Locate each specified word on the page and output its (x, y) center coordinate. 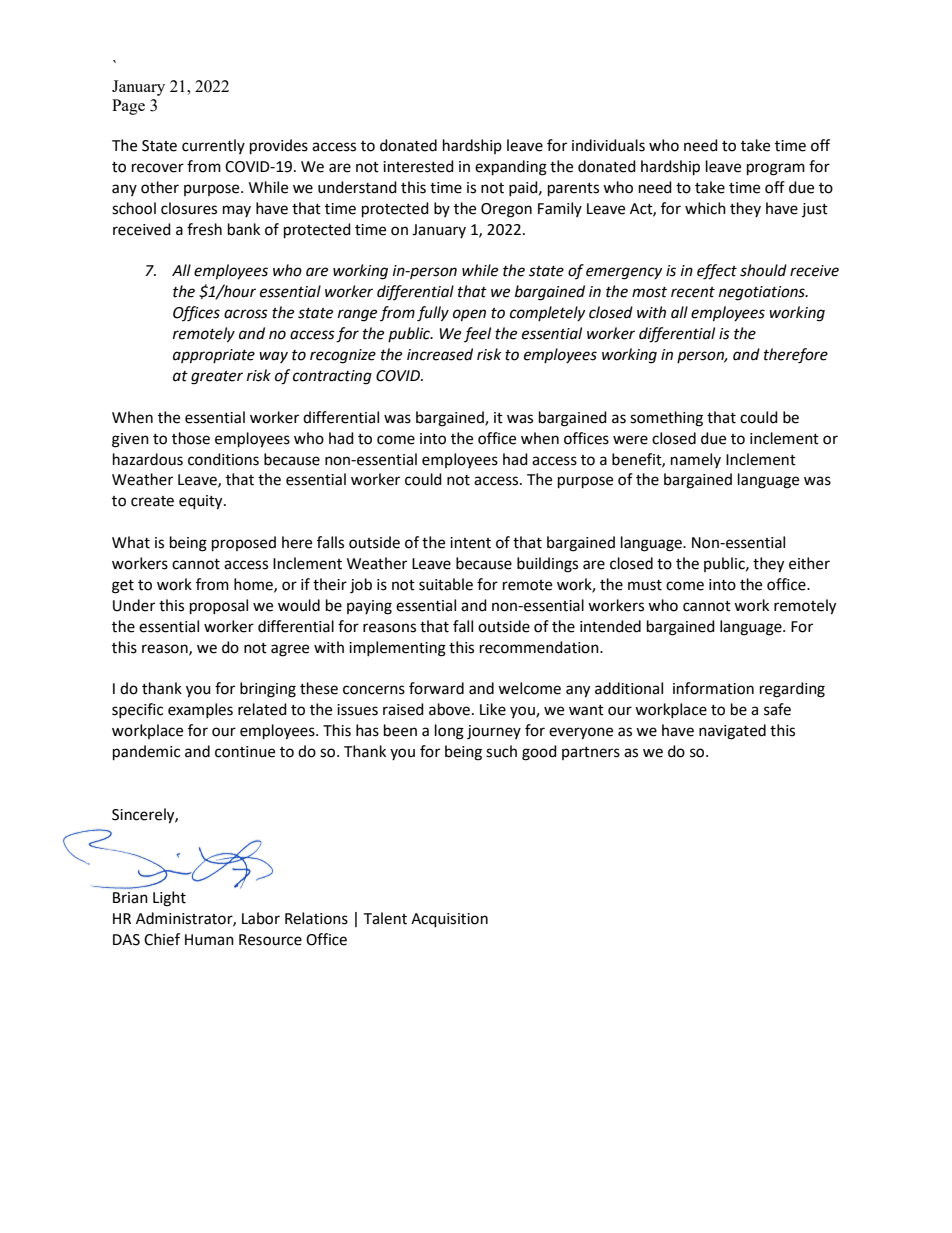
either (809, 563)
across (246, 314)
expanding (511, 168)
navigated (732, 732)
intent (470, 543)
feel (477, 334)
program (776, 169)
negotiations (763, 293)
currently (213, 146)
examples (200, 710)
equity (202, 502)
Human (209, 940)
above (449, 709)
